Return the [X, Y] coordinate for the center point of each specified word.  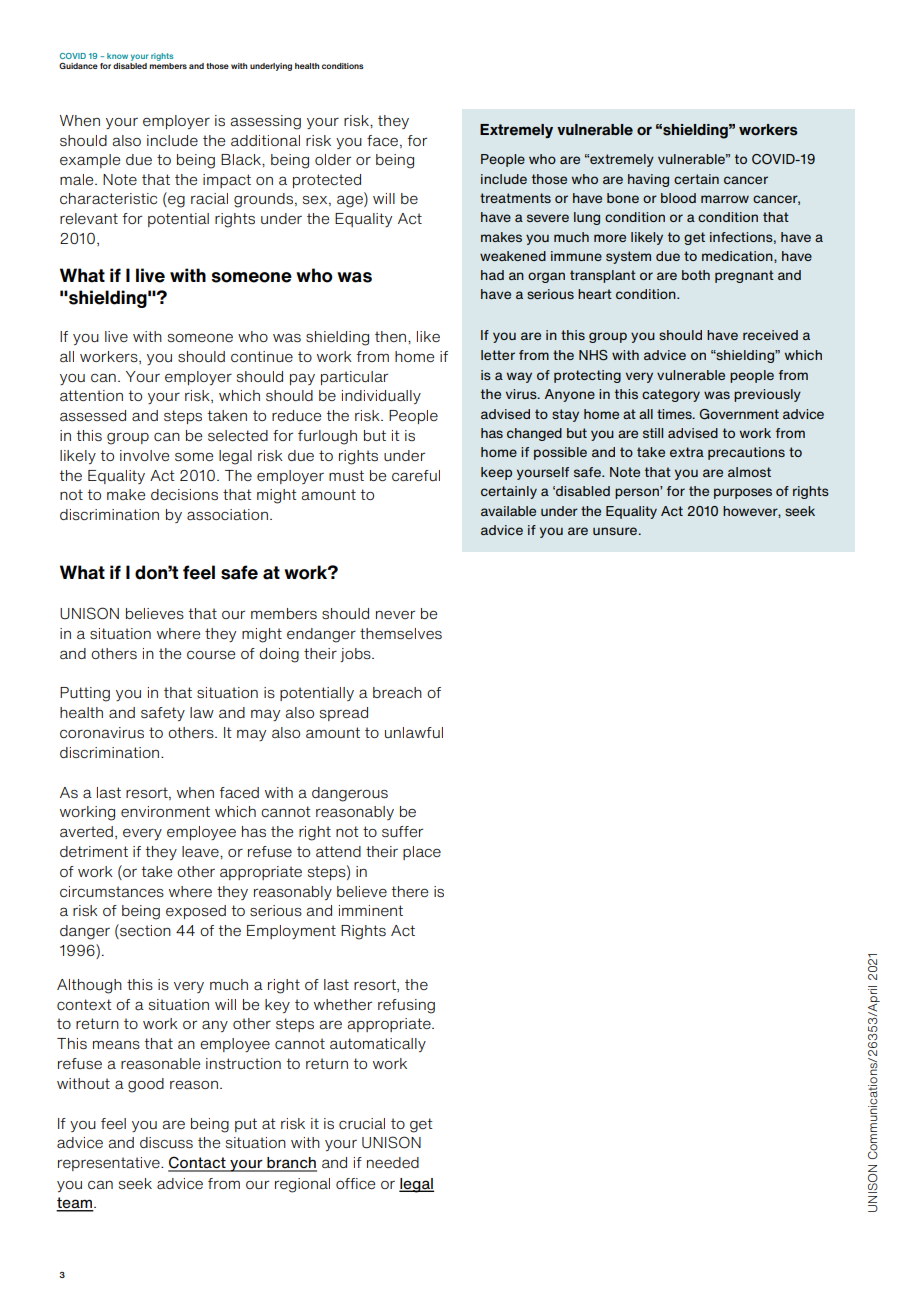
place [422, 853]
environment [165, 811]
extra [687, 452]
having [648, 180]
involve [144, 455]
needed [393, 1162]
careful [416, 475]
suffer [402, 831]
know [117, 56]
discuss [166, 1142]
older [333, 159]
